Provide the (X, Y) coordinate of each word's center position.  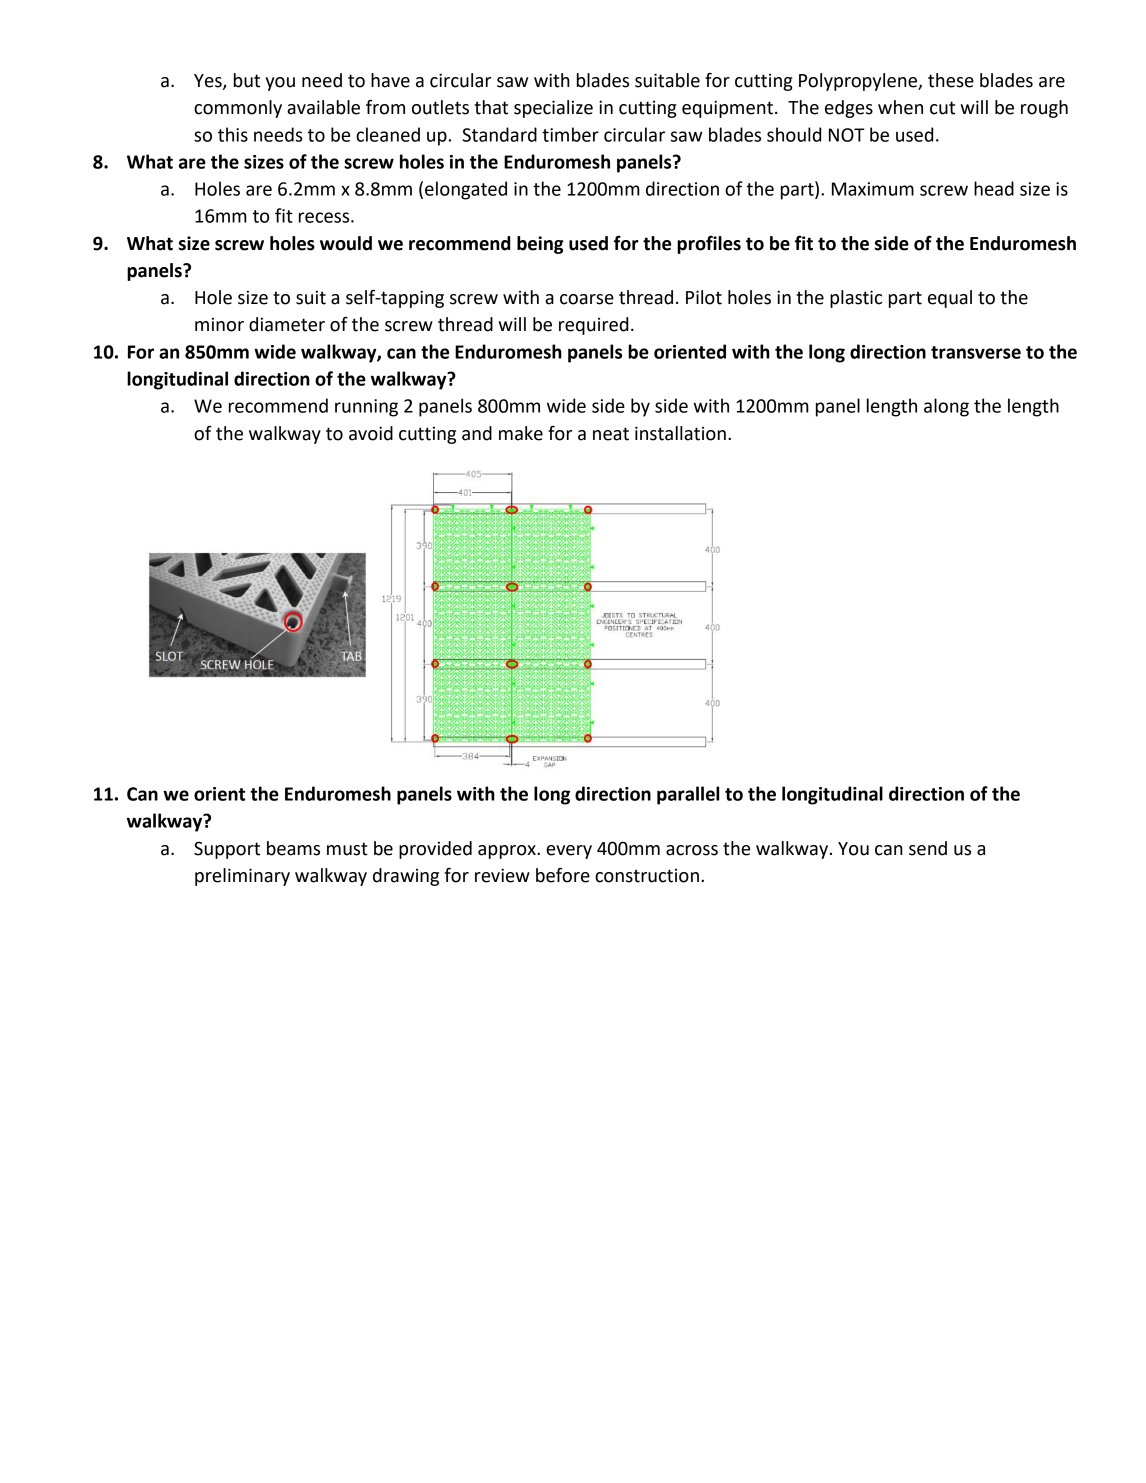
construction (647, 876)
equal (950, 299)
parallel (688, 795)
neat (611, 434)
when (900, 107)
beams (293, 848)
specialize (553, 109)
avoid (371, 433)
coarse (587, 299)
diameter (287, 324)
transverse (976, 352)
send (928, 848)
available (323, 107)
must (347, 849)
